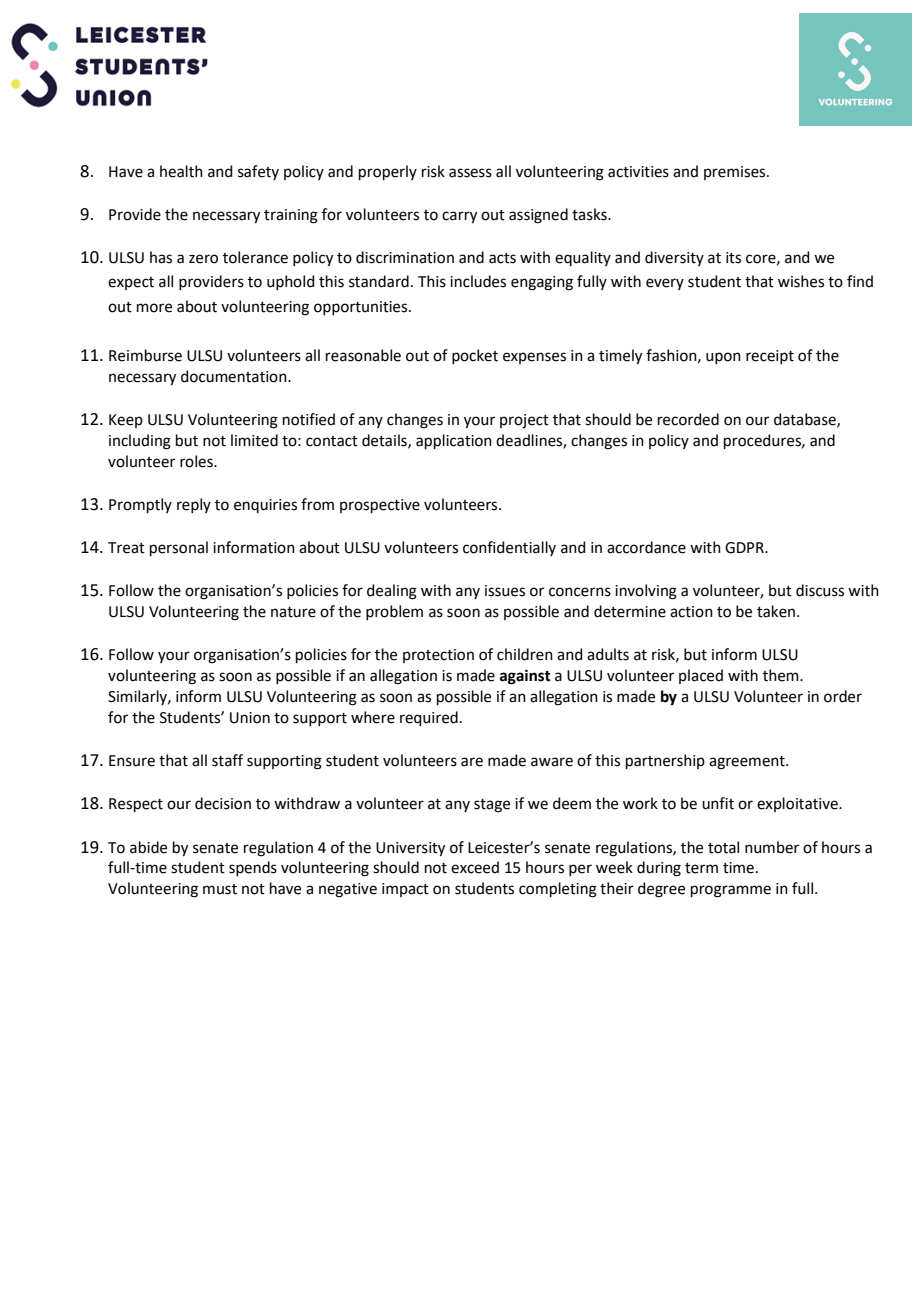 This document has height=1308, width=924. Describe the element at coordinates (470, 173) in the document. I see `assess` at that location.
